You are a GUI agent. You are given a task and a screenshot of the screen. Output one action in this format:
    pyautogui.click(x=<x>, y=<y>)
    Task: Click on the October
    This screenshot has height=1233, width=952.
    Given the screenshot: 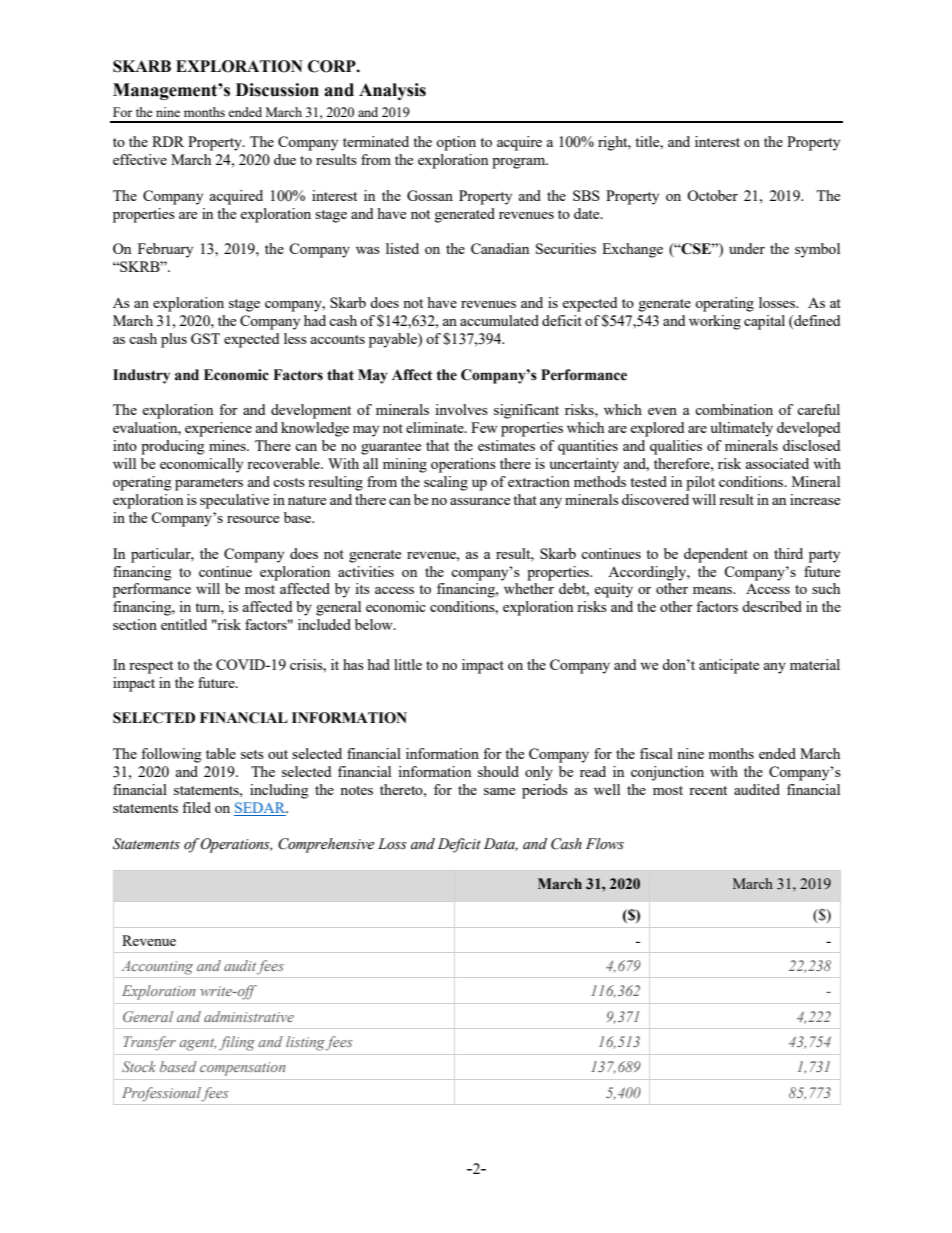 What is the action you would take?
    pyautogui.click(x=712, y=195)
